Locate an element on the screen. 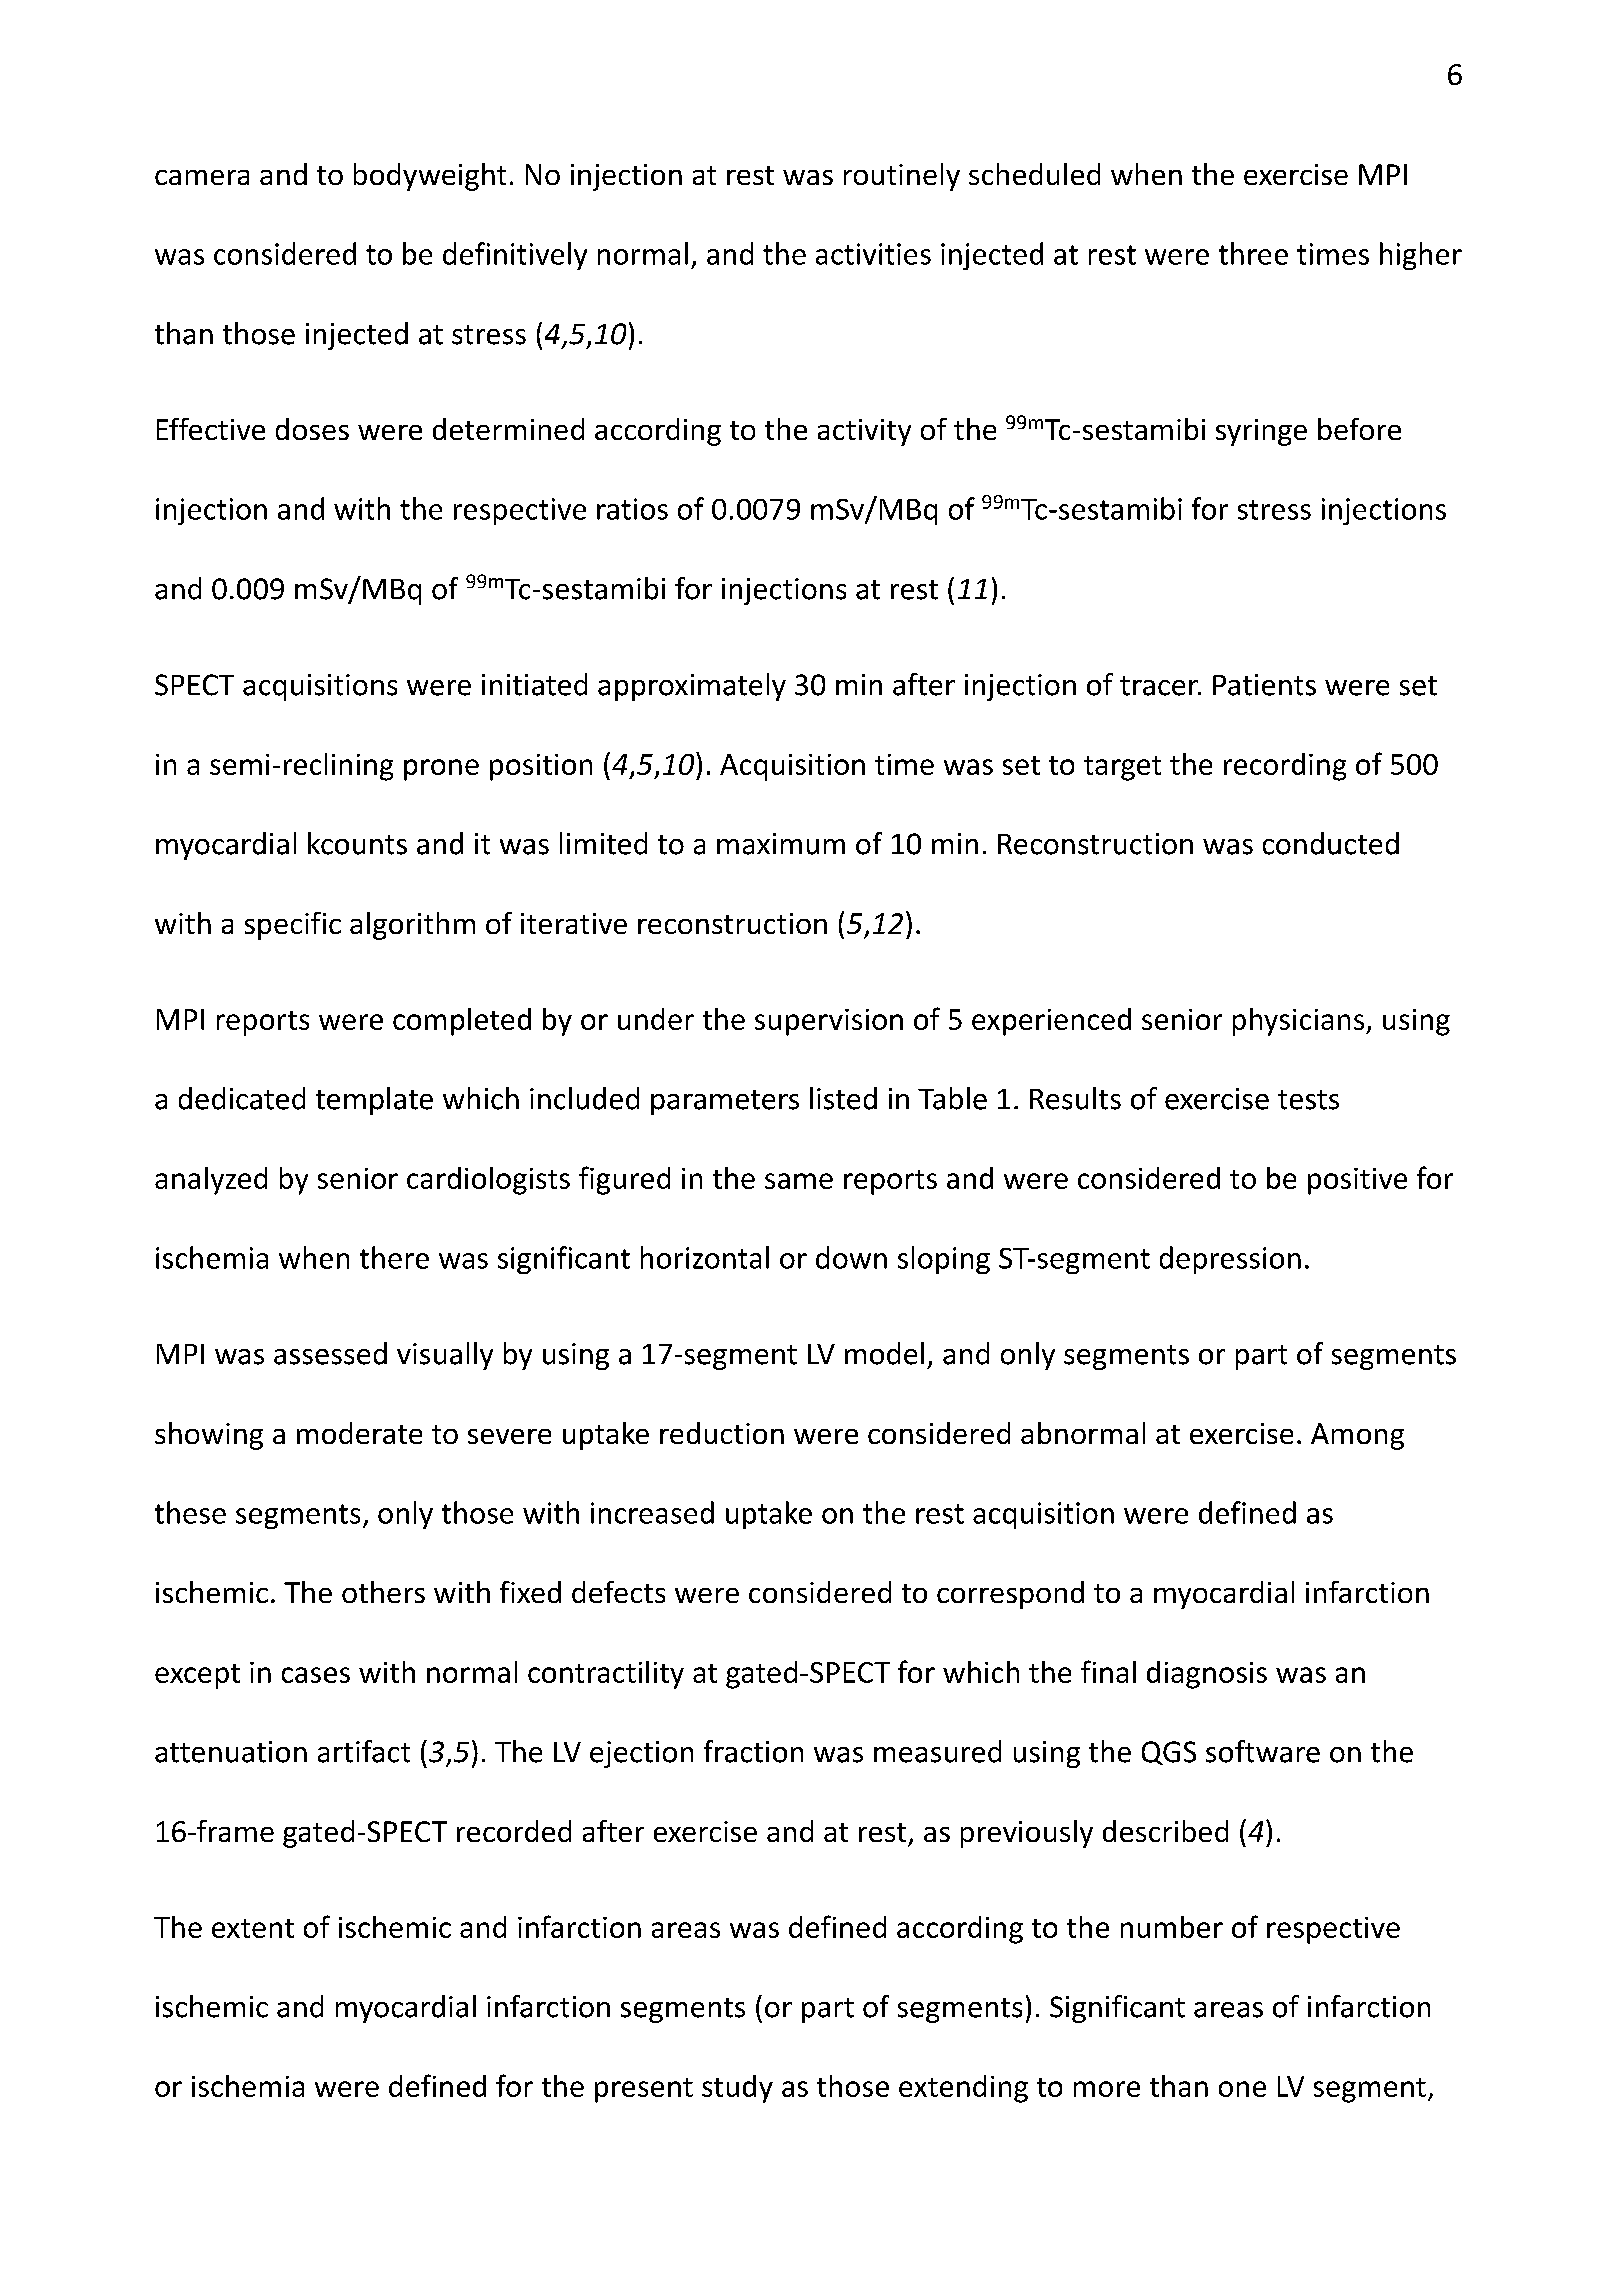 The height and width of the screenshot is (2287, 1617). prone is located at coordinates (441, 770).
